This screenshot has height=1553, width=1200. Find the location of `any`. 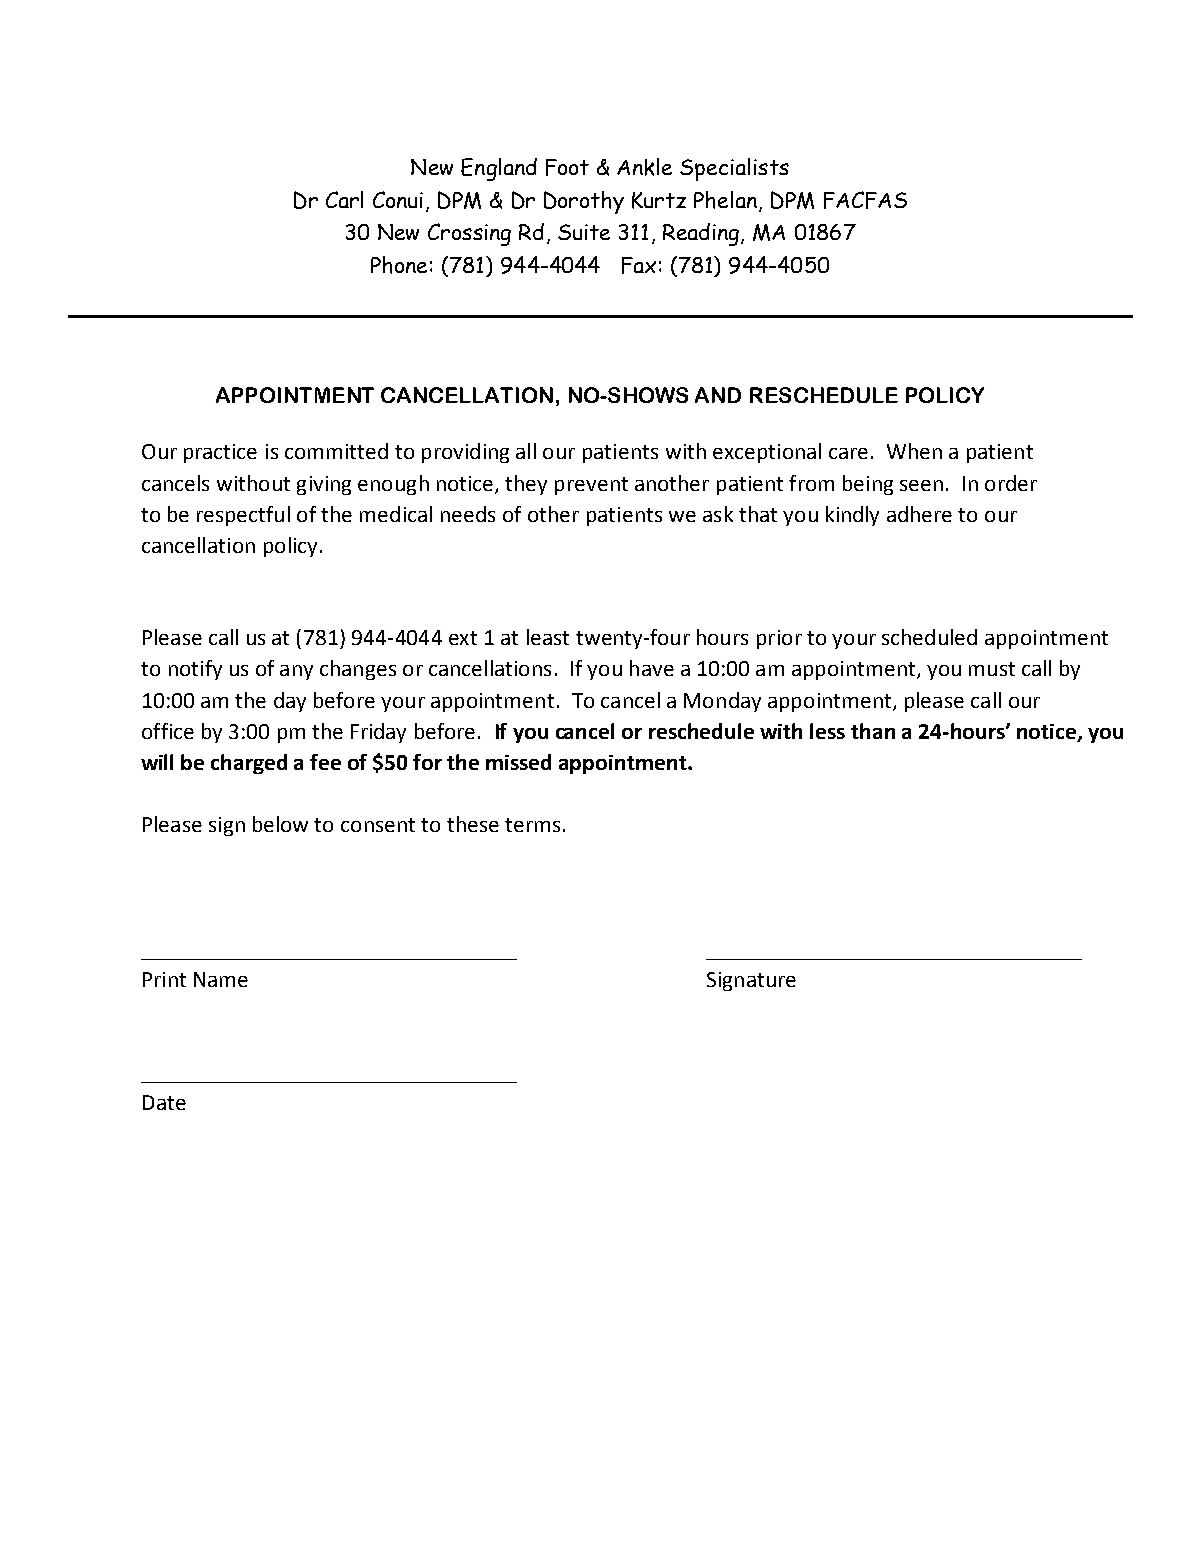

any is located at coordinates (296, 672).
